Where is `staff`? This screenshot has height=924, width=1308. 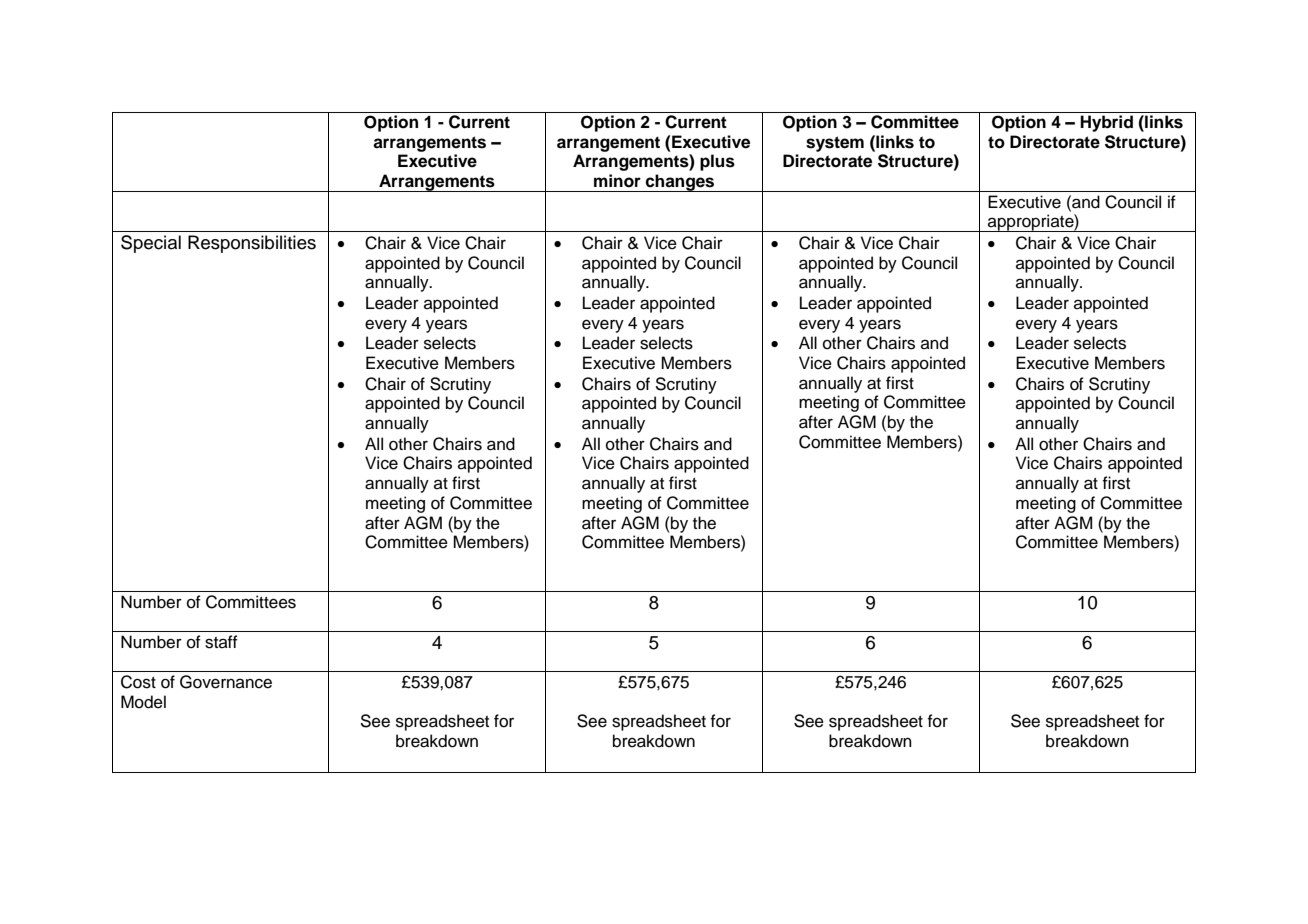 staff is located at coordinates (221, 642).
